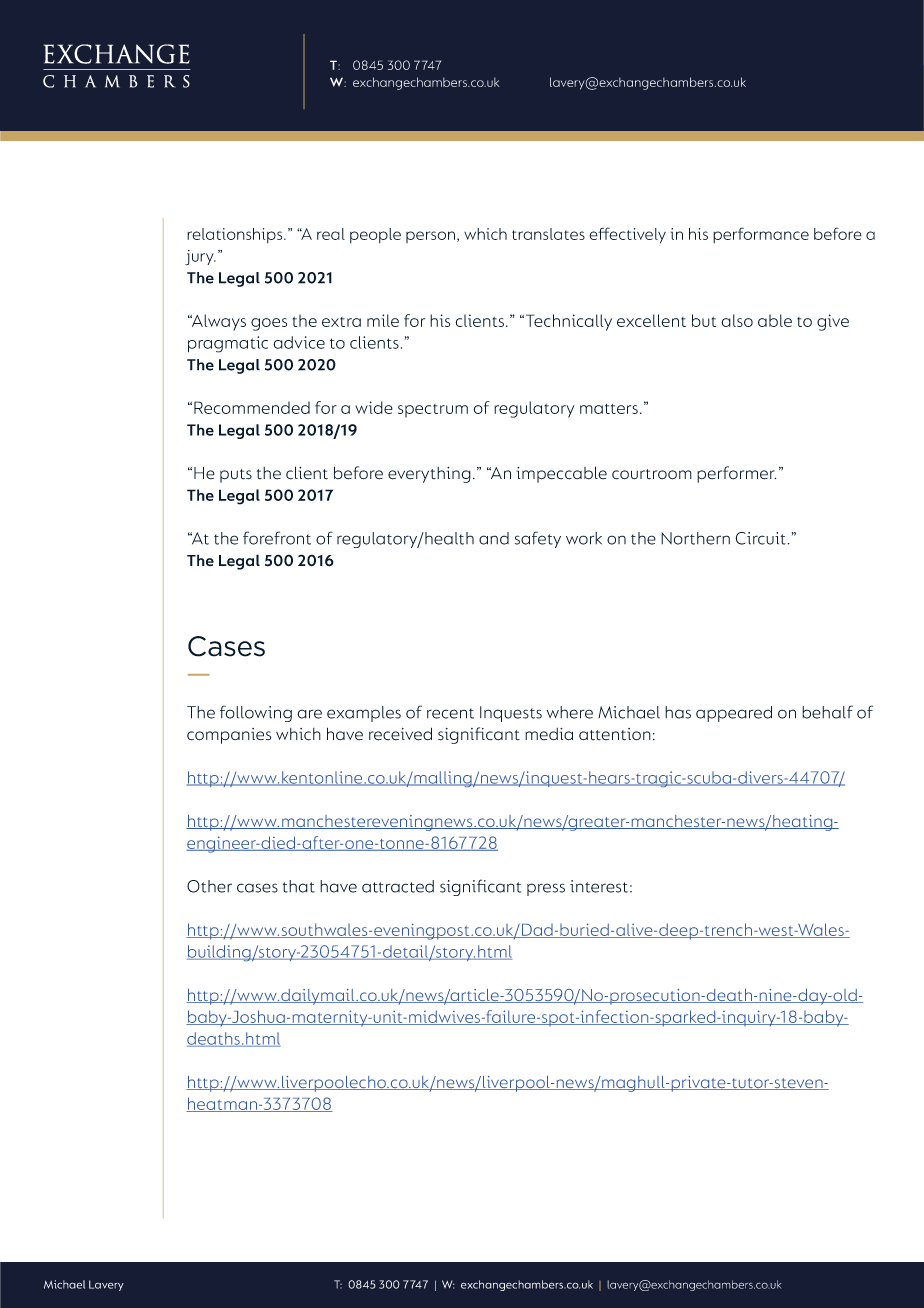 The height and width of the screenshot is (1308, 924). I want to click on following, so click(256, 713).
